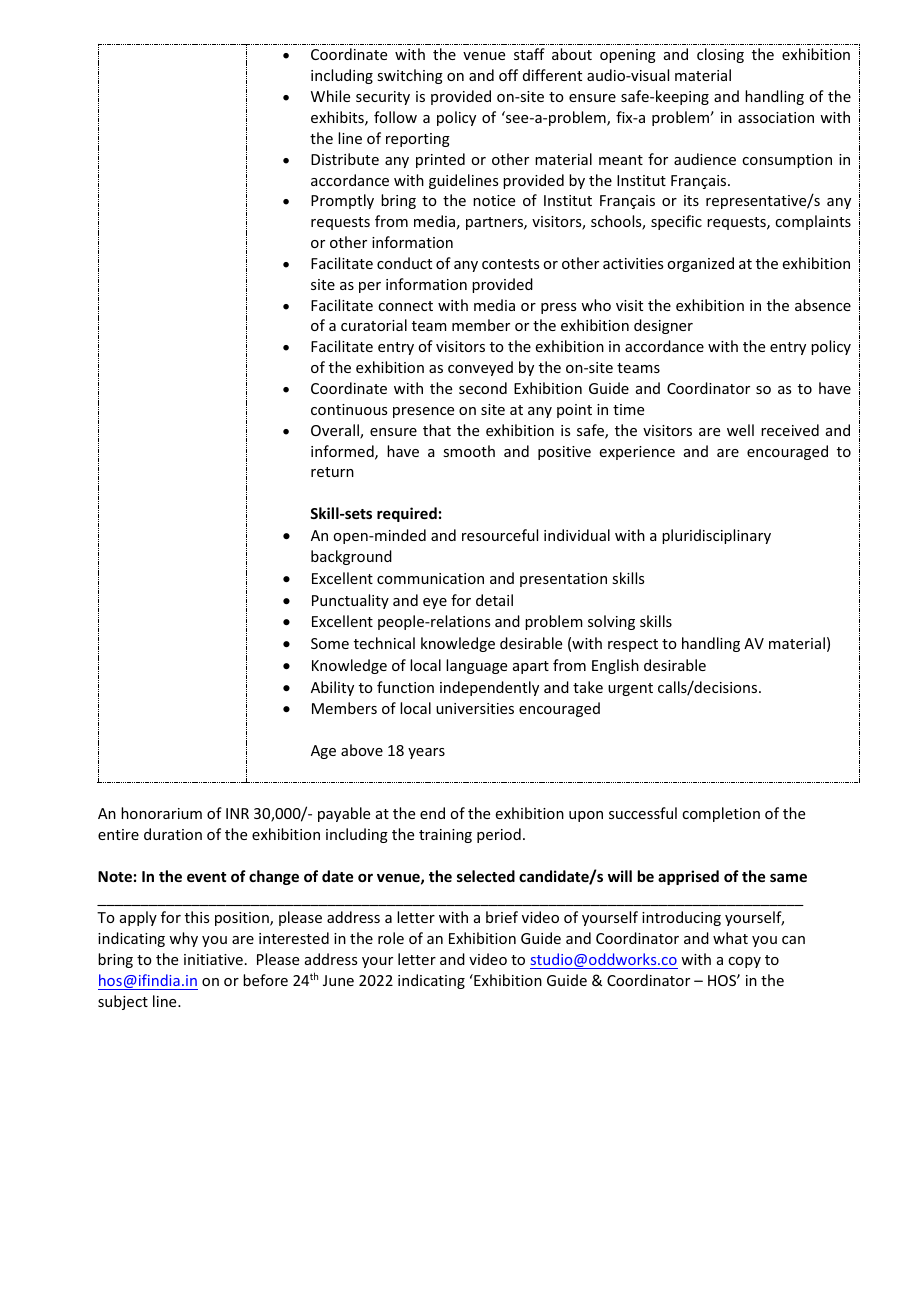  Describe the element at coordinates (502, 917) in the image. I see `brief` at that location.
